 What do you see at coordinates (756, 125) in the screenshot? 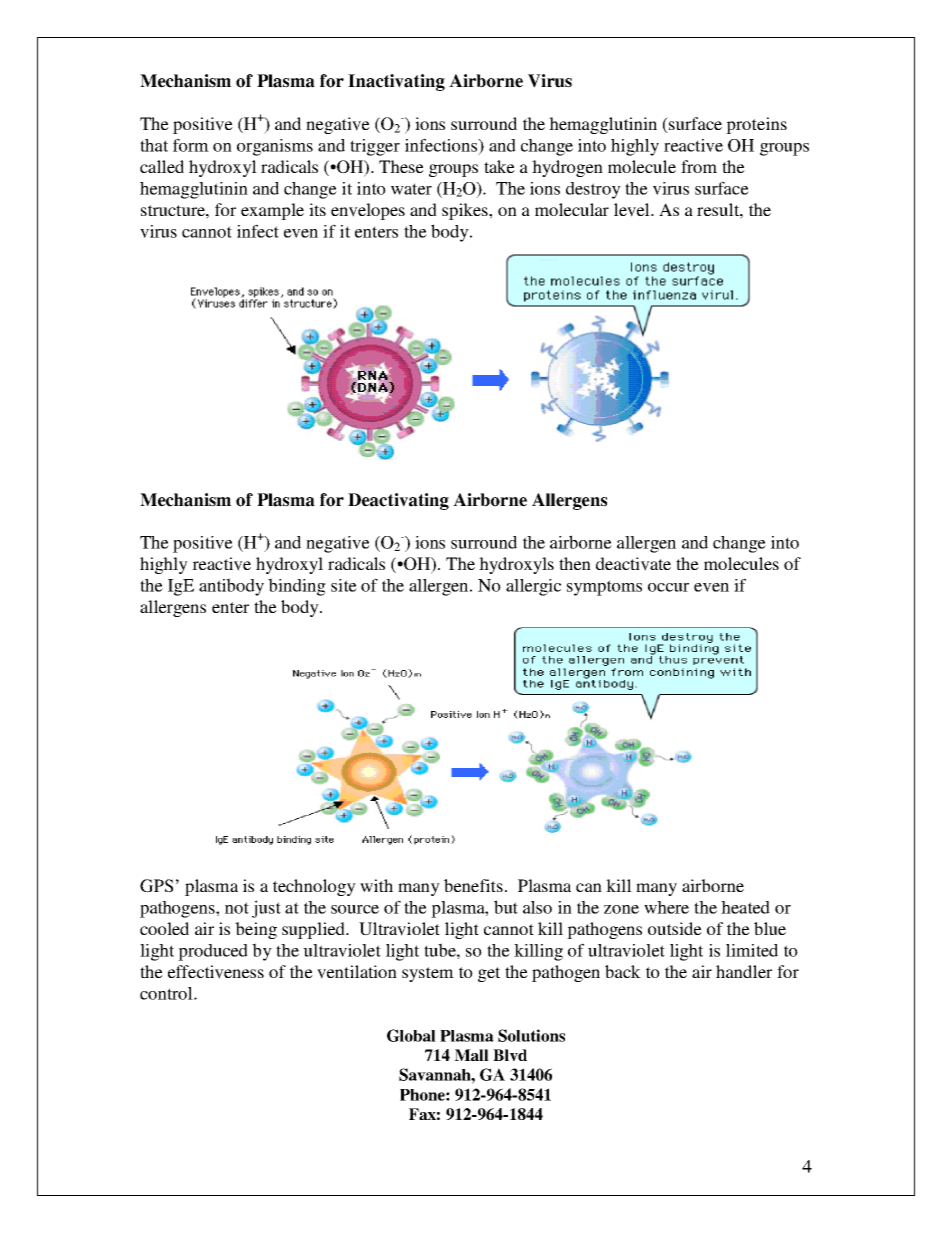
I see `proteins` at bounding box center [756, 125].
